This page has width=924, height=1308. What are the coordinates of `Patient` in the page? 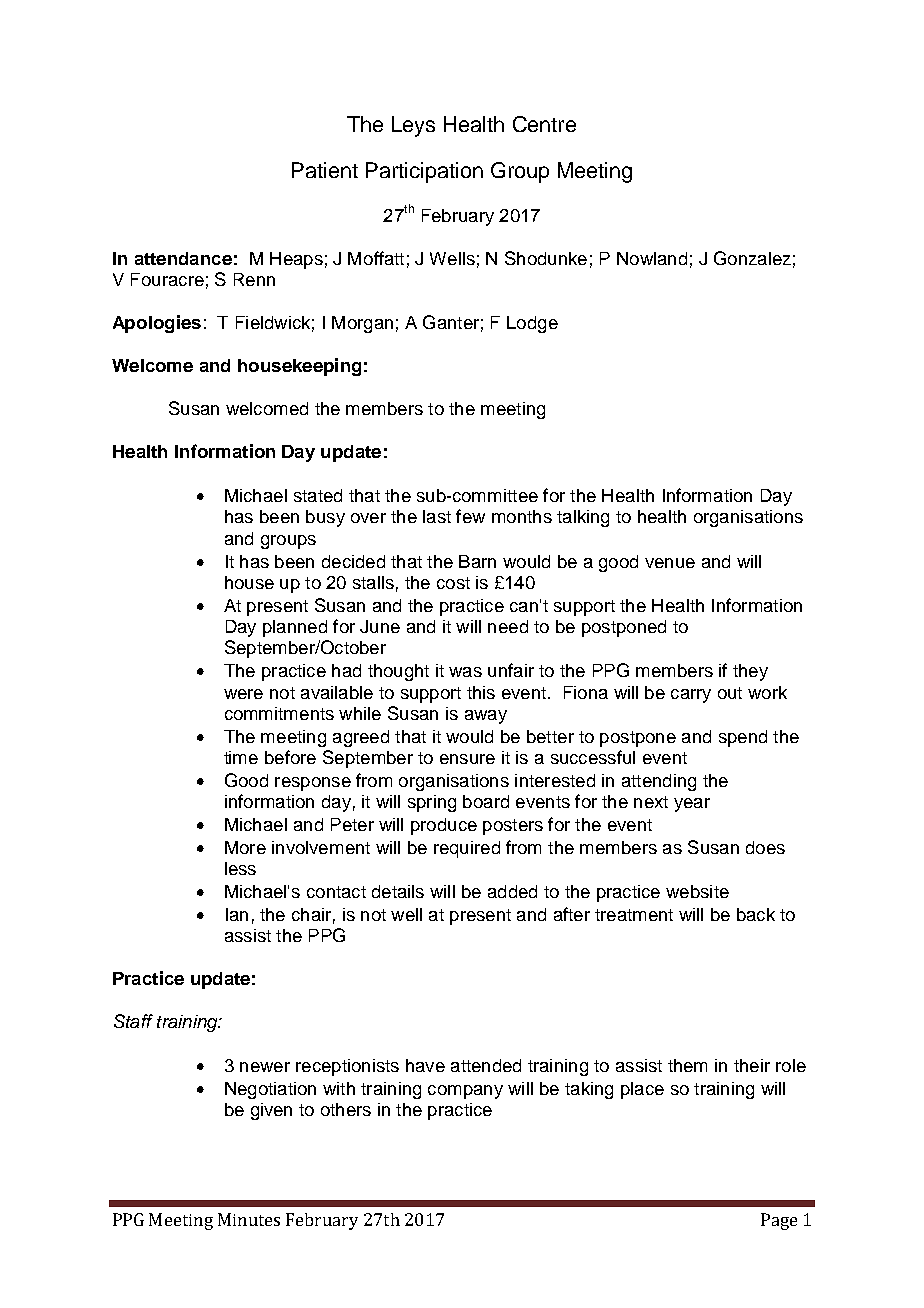 It's located at (325, 170).
